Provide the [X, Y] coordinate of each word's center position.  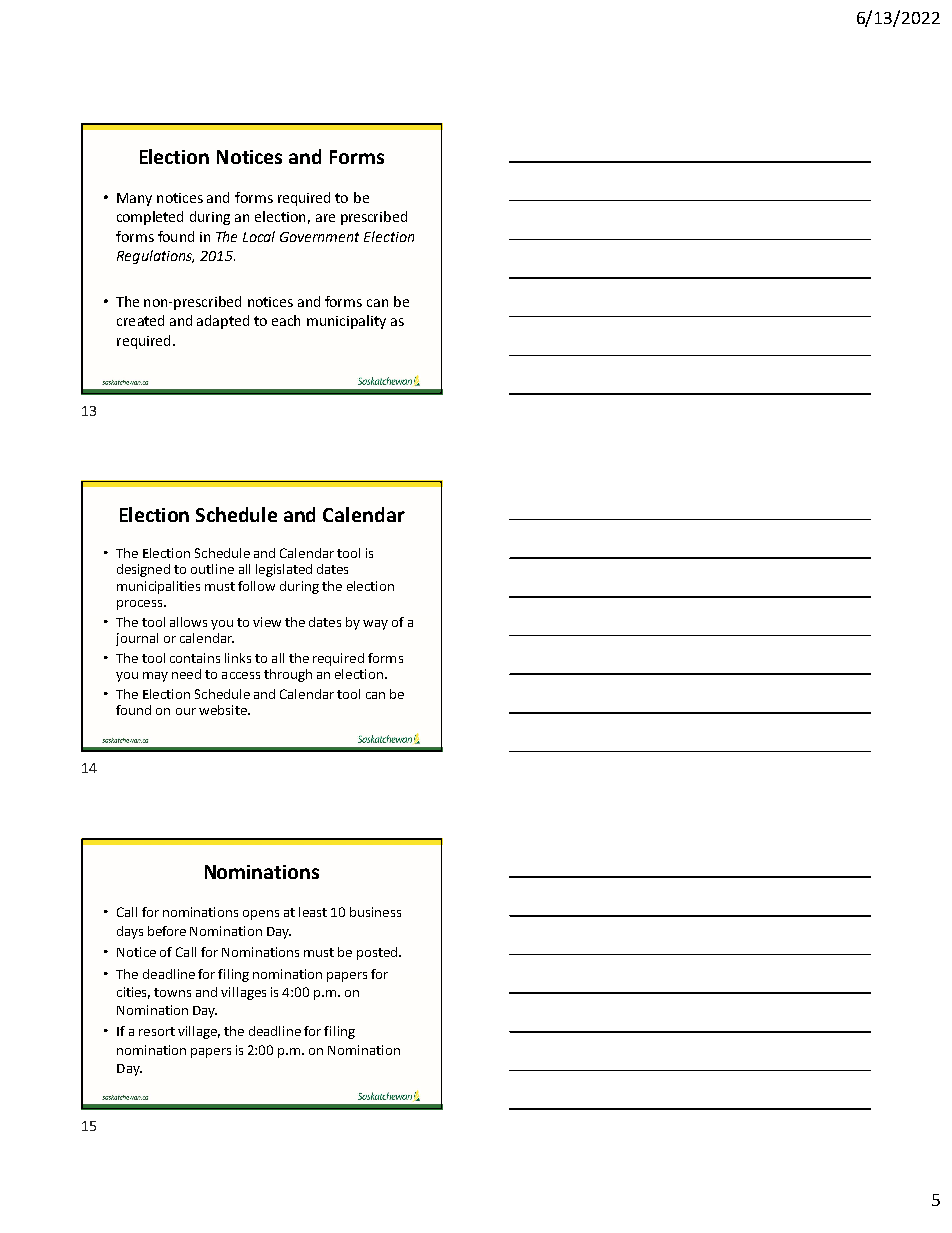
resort [157, 1031]
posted [377, 953]
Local [259, 236]
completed [150, 218]
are [325, 218]
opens [261, 915]
